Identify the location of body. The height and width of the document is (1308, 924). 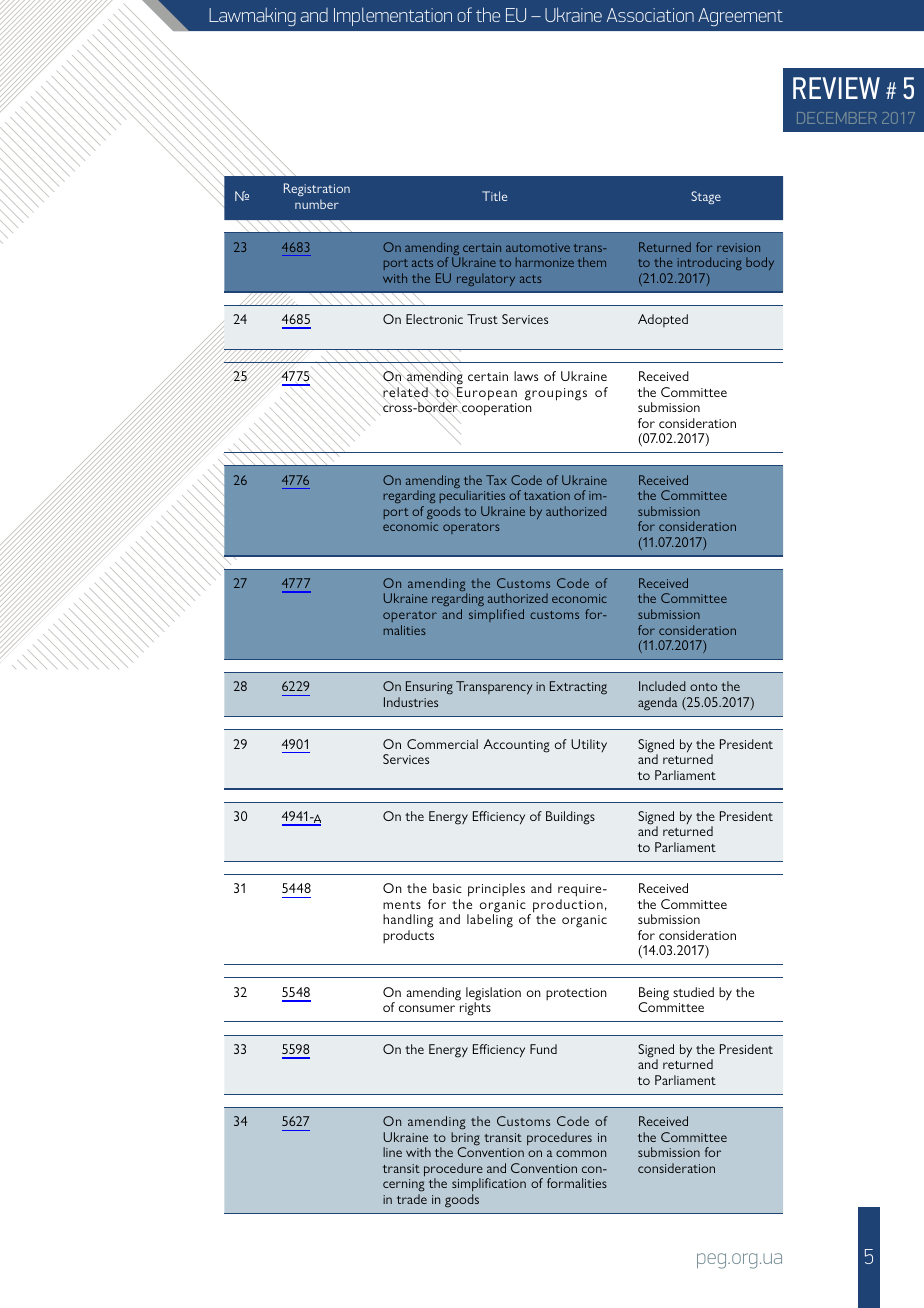
(760, 263).
